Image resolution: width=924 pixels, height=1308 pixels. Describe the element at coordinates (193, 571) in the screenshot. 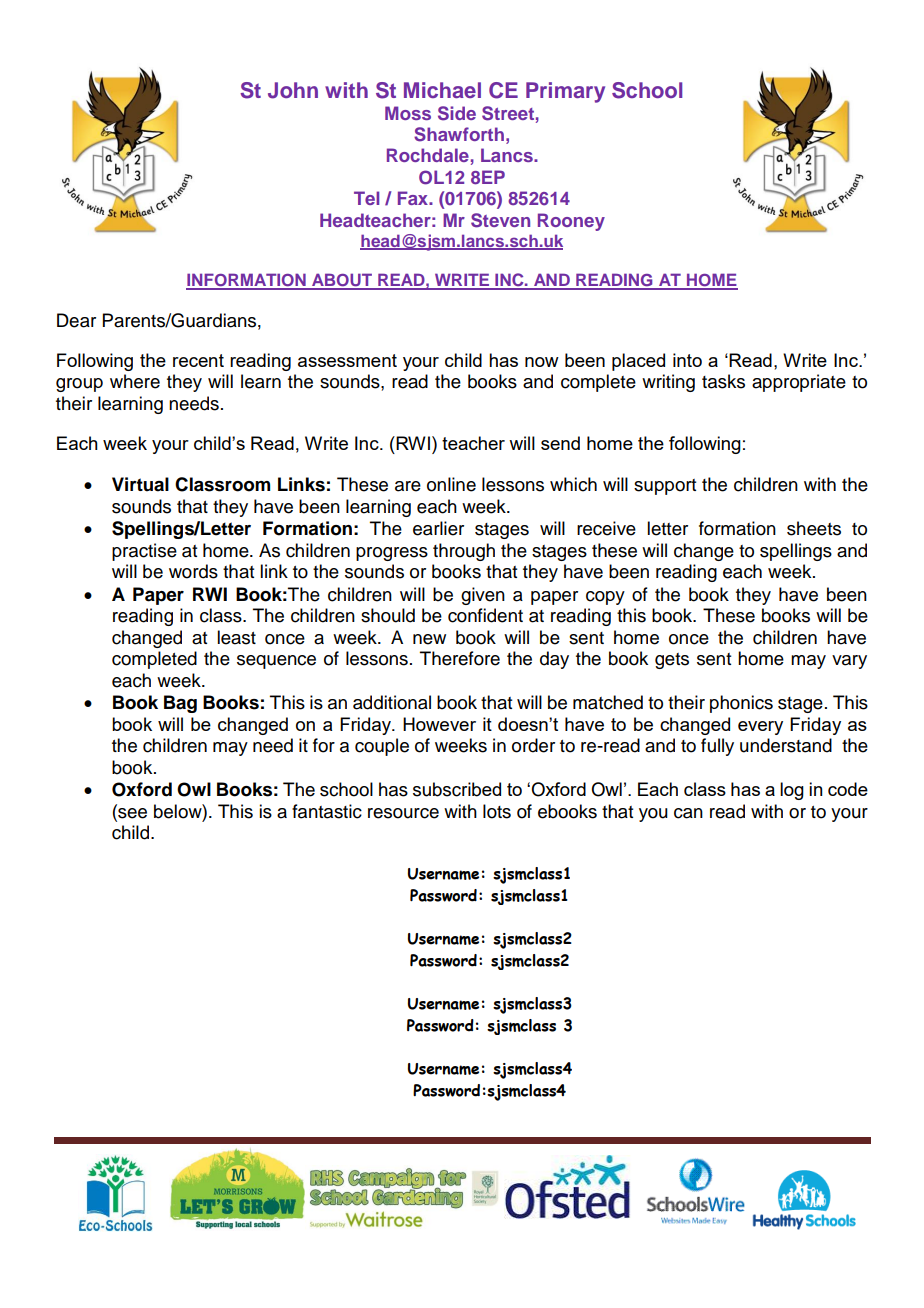

I see `words` at that location.
